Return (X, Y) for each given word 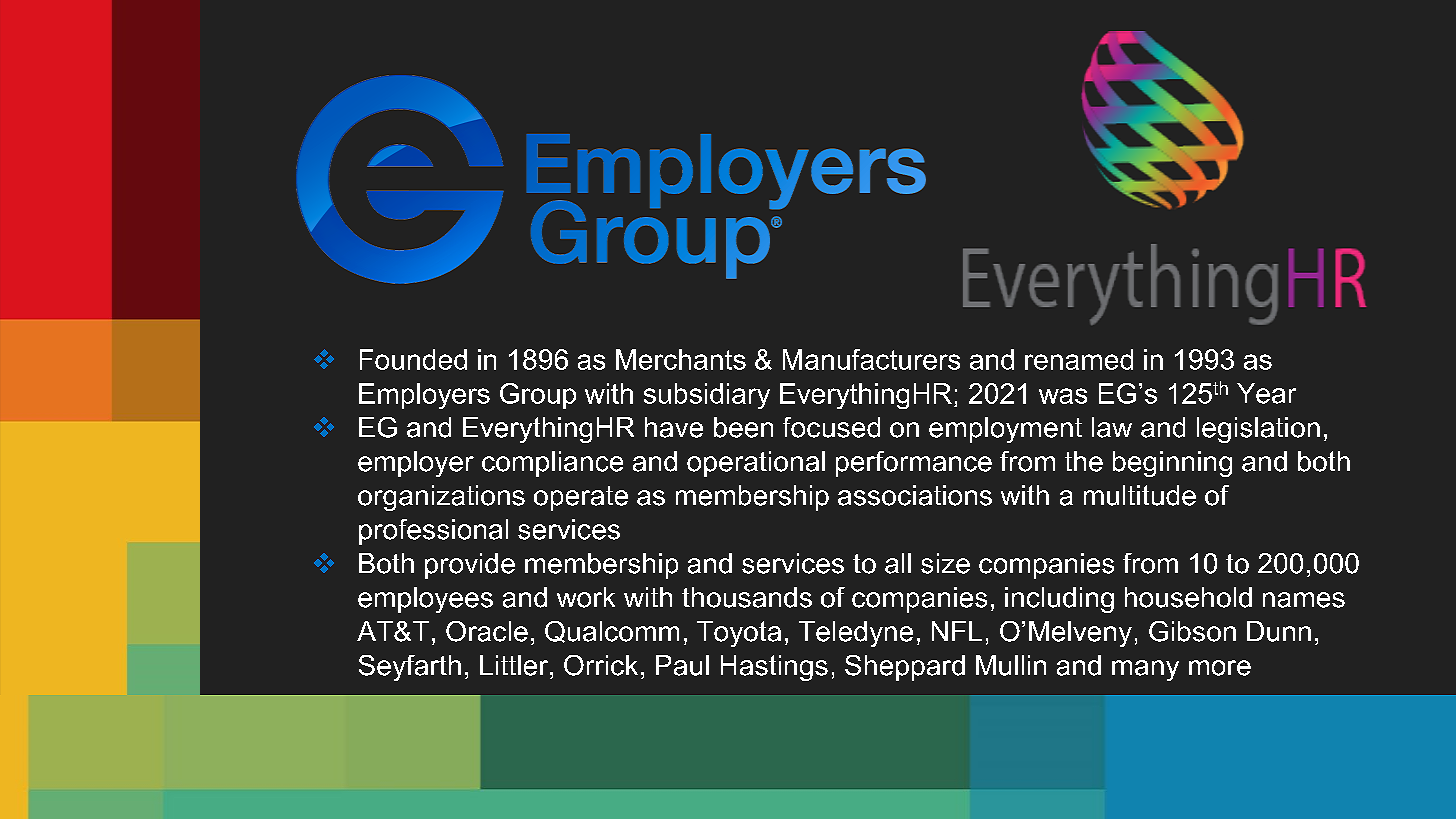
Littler (515, 665)
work (586, 597)
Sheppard (905, 668)
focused (831, 427)
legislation (1258, 430)
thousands (747, 597)
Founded (413, 359)
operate (581, 498)
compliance (552, 464)
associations (915, 495)
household (1188, 597)
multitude (1140, 495)
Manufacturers (871, 359)
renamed (1079, 359)
